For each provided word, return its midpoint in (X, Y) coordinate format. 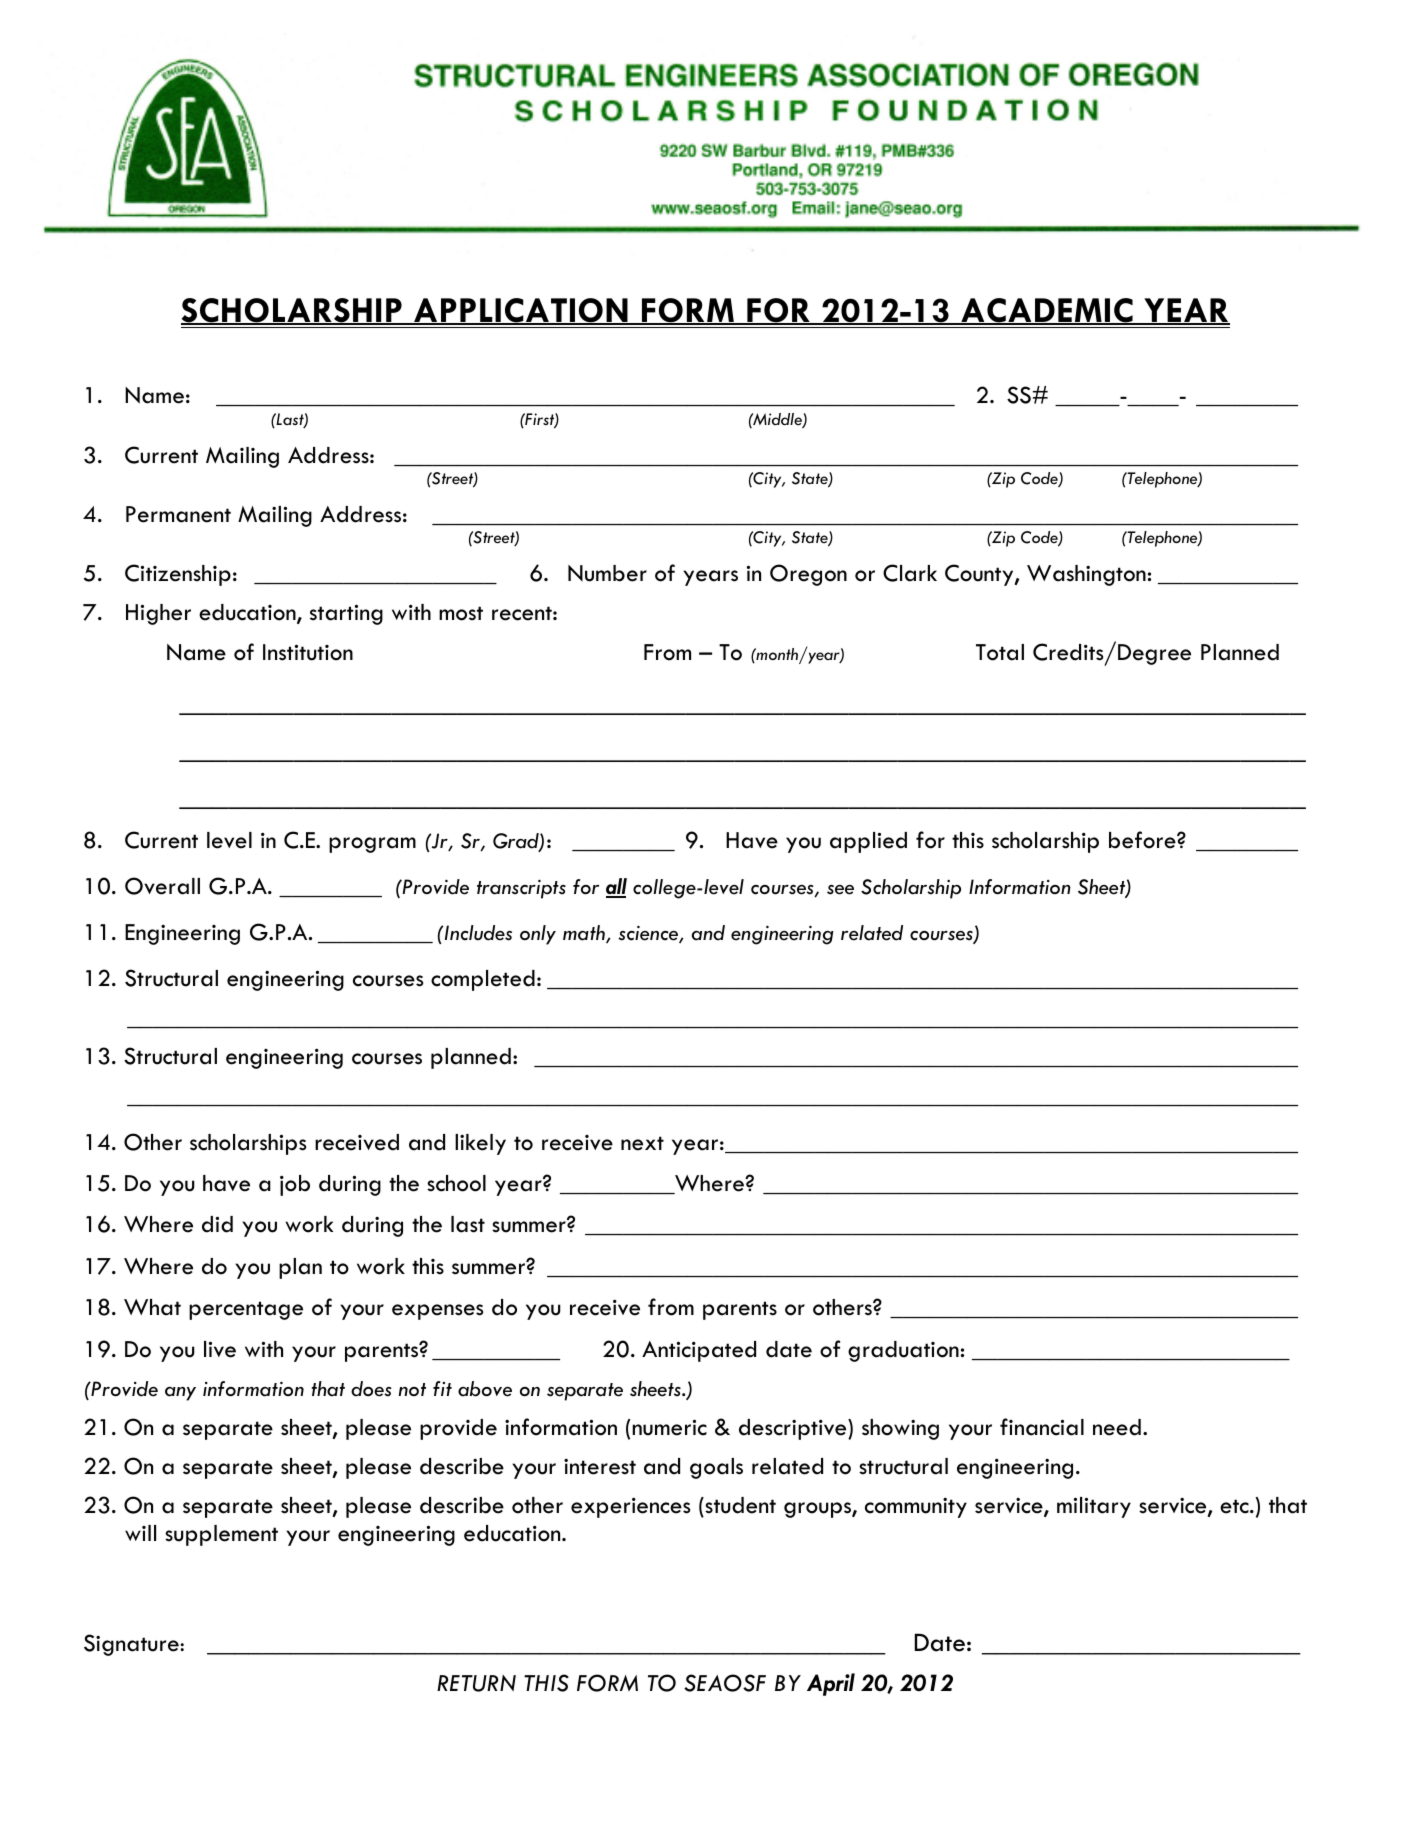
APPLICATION (521, 311)
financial (1042, 1427)
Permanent (178, 514)
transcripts (521, 889)
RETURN (476, 1683)
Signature (132, 1645)
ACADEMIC (1047, 311)
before (1143, 840)
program (372, 845)
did (217, 1224)
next (642, 1143)
